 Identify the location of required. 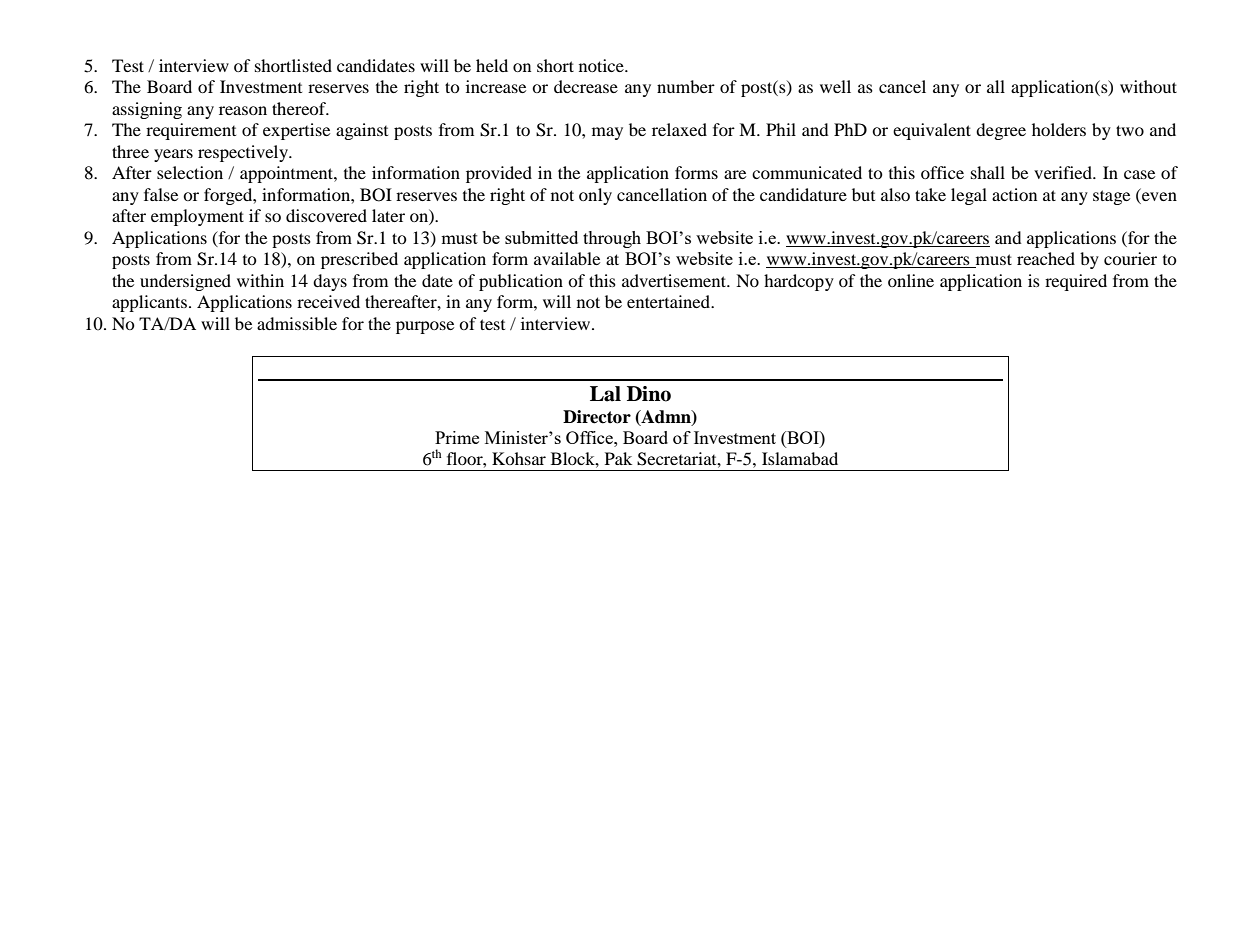
(1076, 282).
